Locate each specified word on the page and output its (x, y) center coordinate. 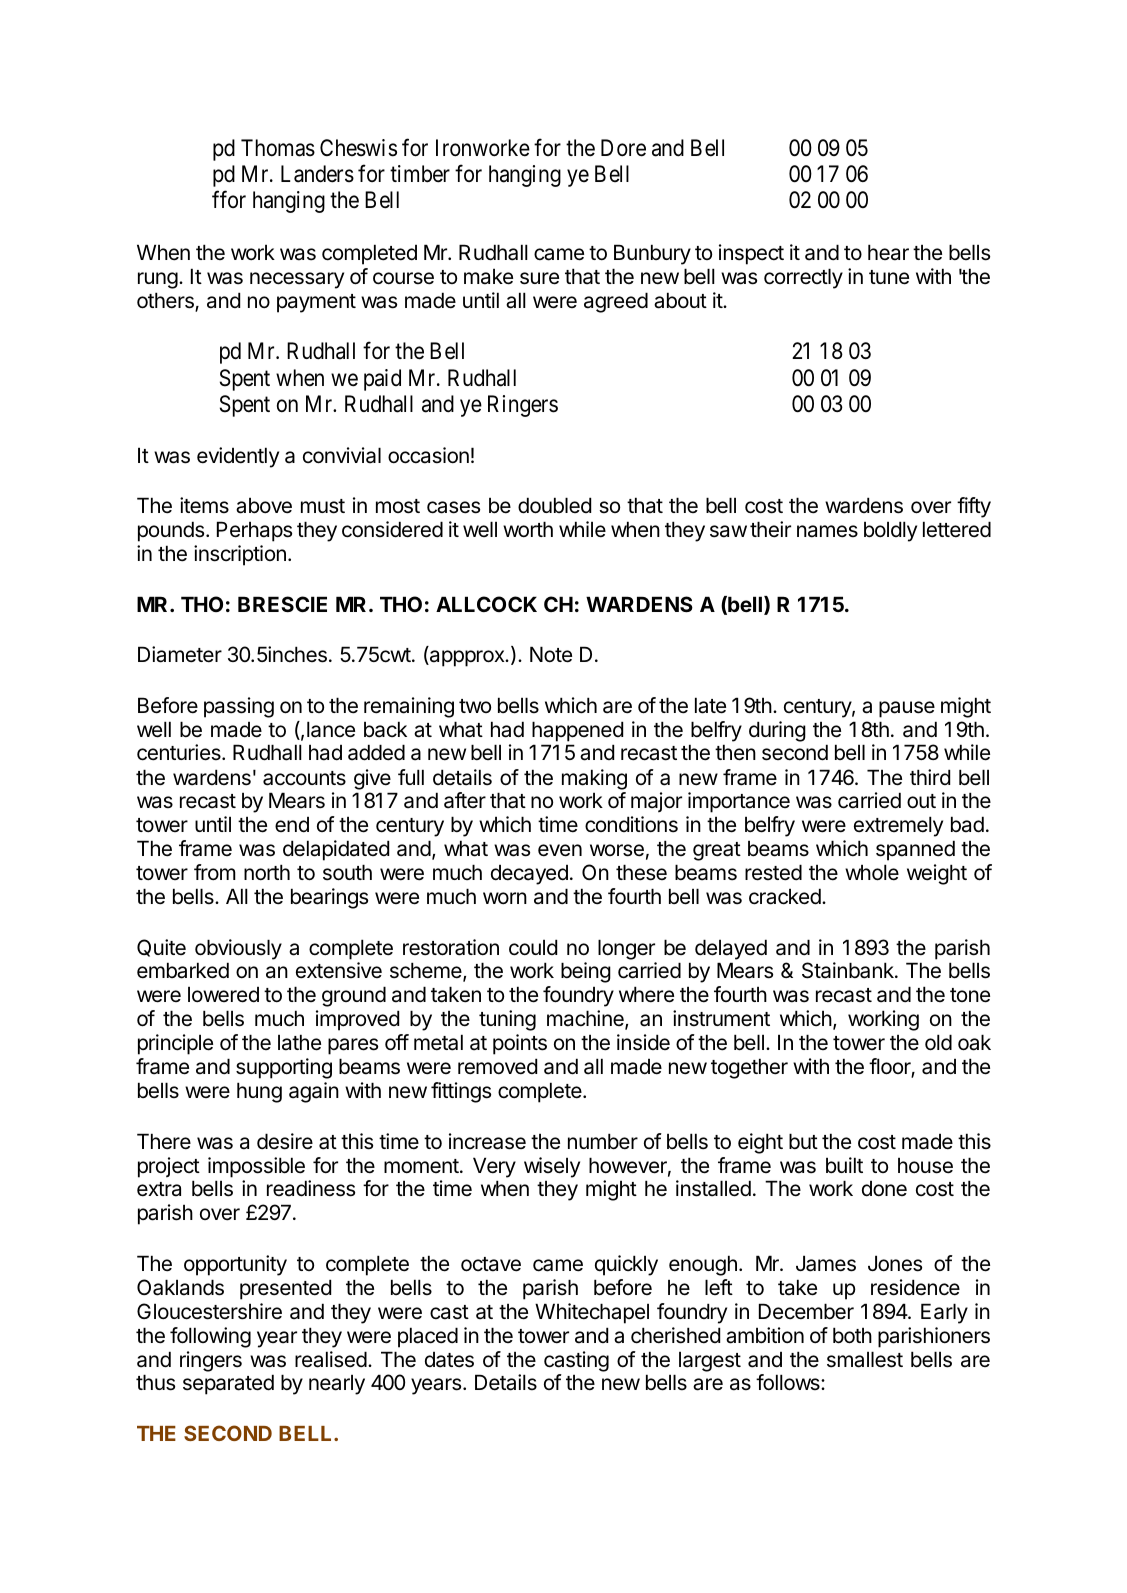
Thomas (278, 148)
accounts (304, 778)
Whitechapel (592, 1313)
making (594, 779)
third (930, 777)
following (210, 1337)
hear (888, 252)
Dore (623, 148)
